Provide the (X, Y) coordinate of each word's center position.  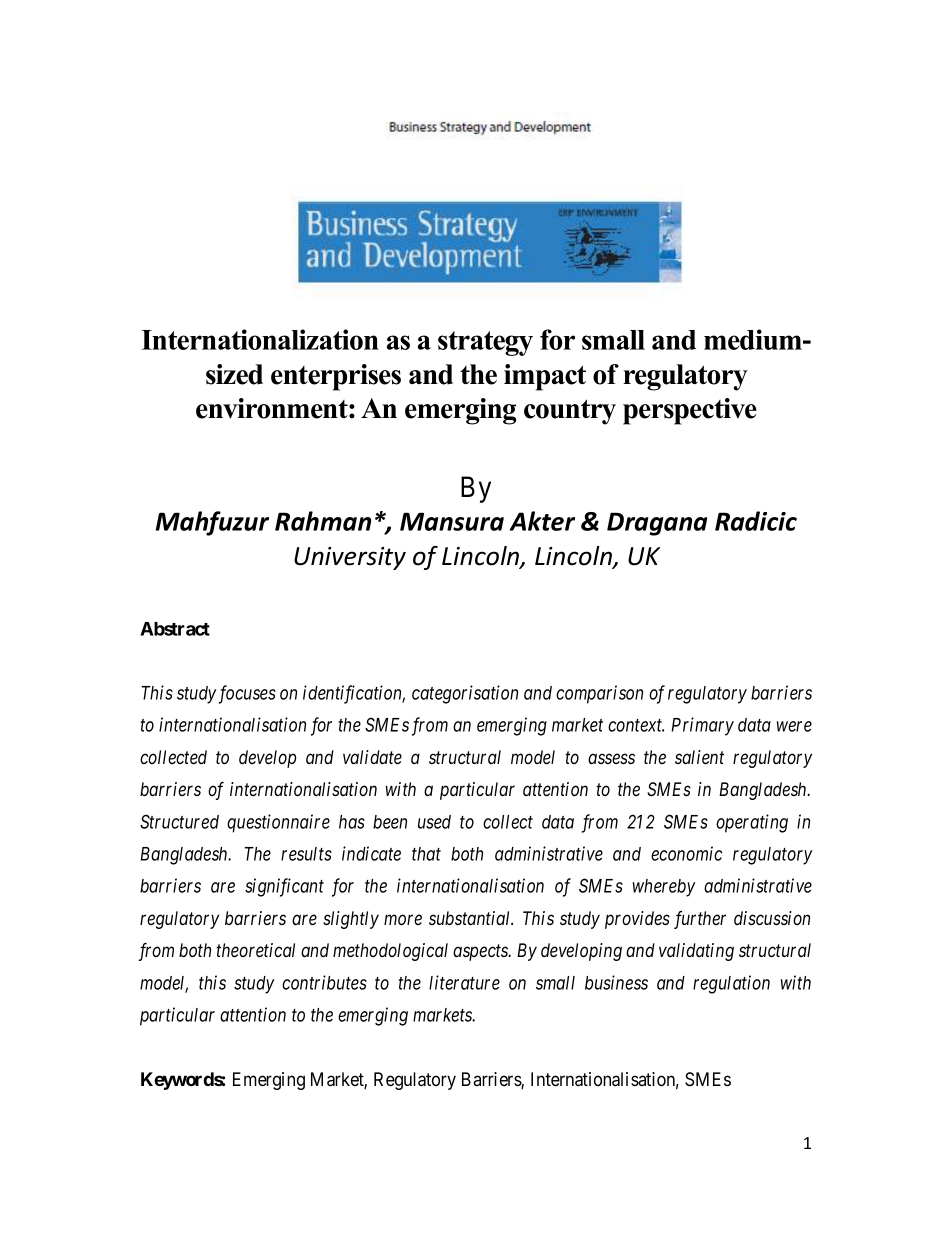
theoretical (255, 950)
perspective (690, 411)
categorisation (465, 694)
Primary (702, 726)
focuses (246, 694)
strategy (485, 343)
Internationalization (260, 339)
